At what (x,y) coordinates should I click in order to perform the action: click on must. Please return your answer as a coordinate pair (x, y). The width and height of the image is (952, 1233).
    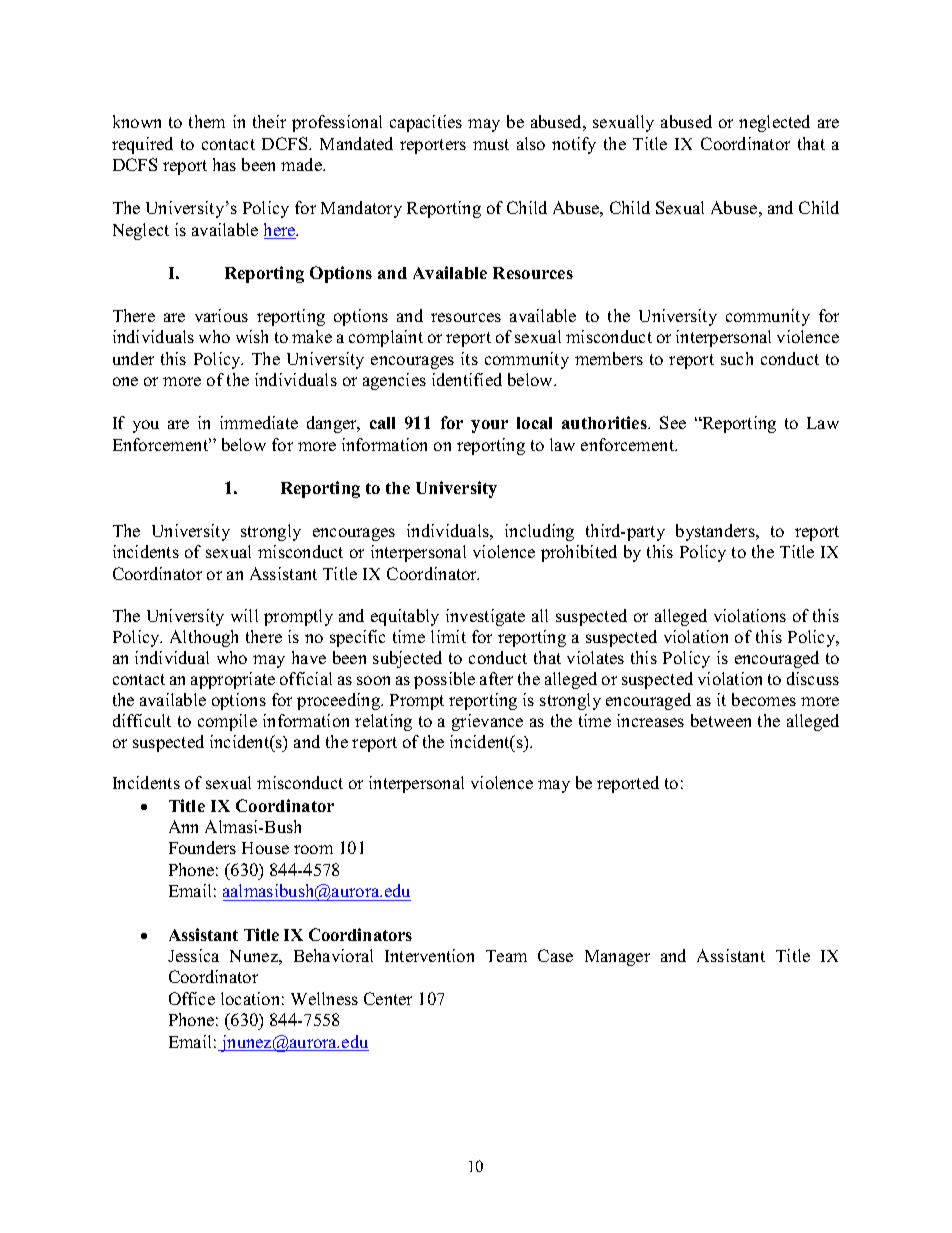
    Looking at the image, I should click on (491, 144).
